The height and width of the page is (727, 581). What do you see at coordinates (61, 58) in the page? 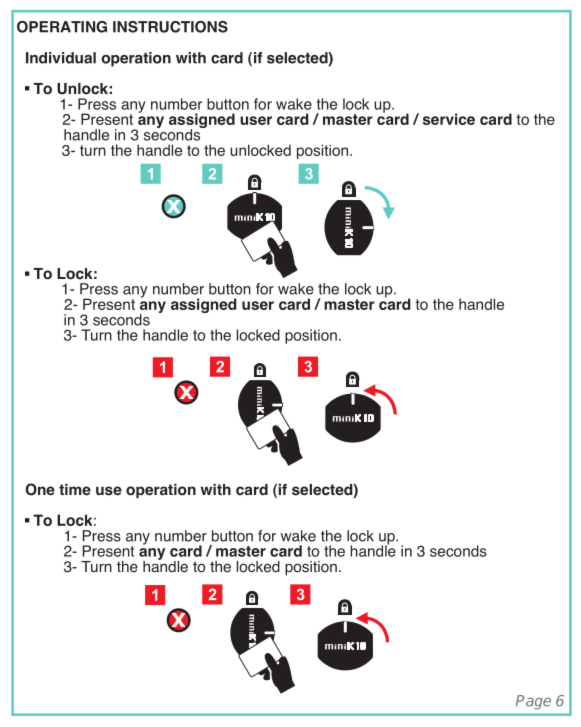
I see `Individual` at bounding box center [61, 58].
